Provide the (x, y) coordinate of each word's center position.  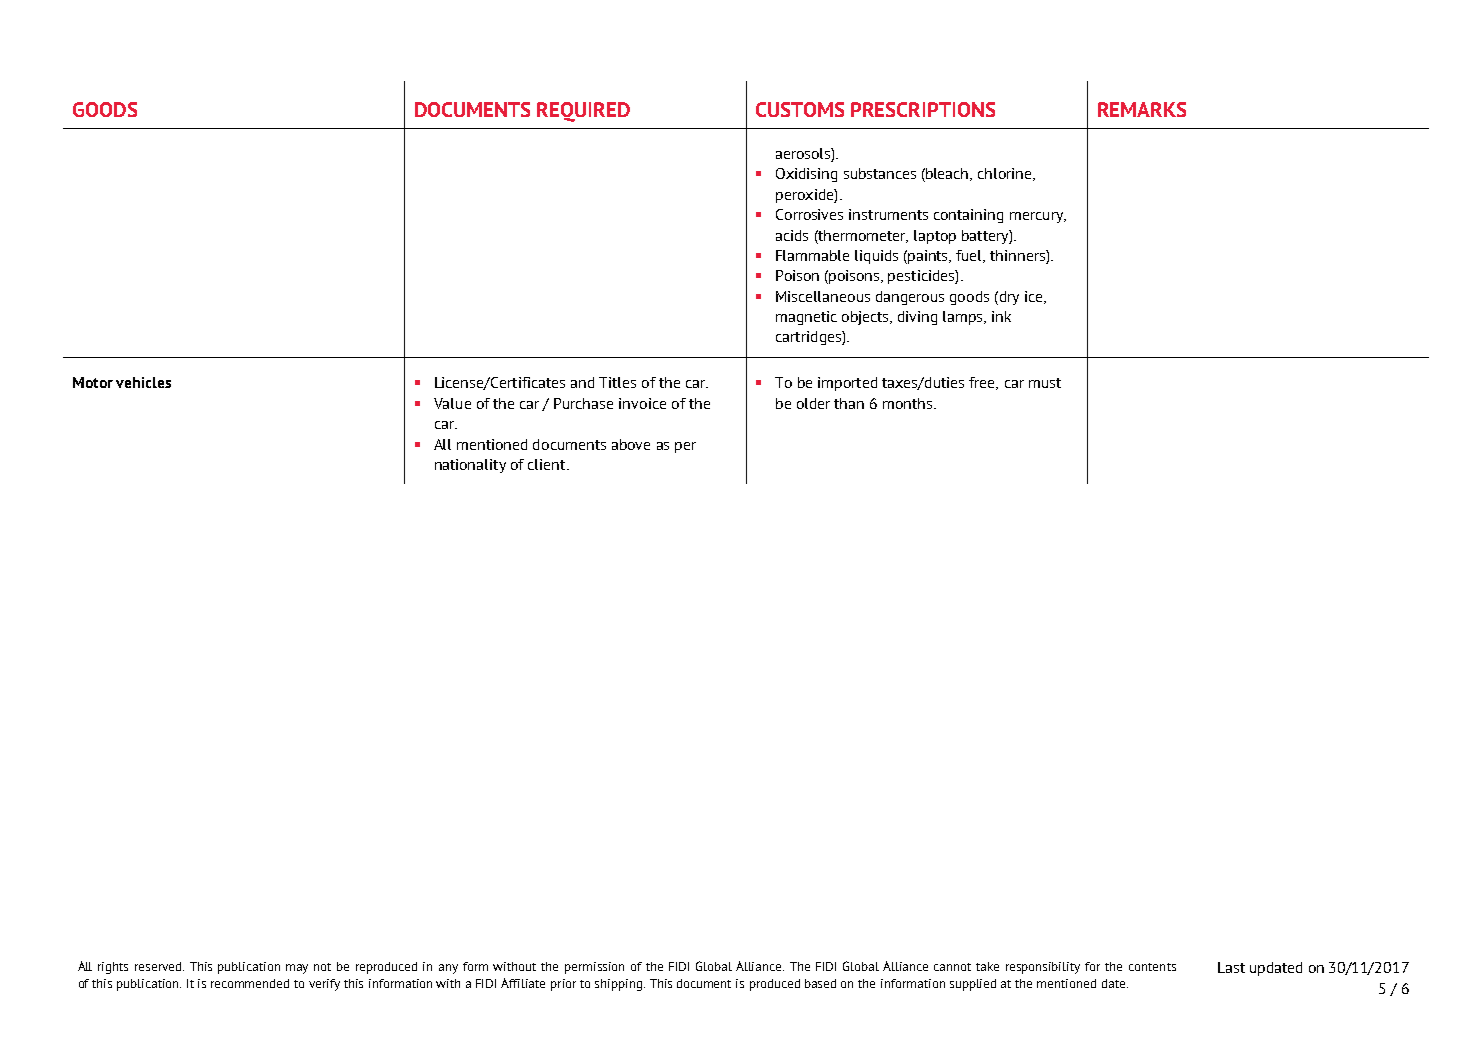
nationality (470, 466)
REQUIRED (583, 112)
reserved (159, 966)
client (548, 464)
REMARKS (1142, 109)
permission (594, 968)
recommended (250, 983)
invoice (642, 403)
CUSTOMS (800, 109)
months (907, 403)
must (1045, 383)
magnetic (806, 318)
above (631, 444)
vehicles (143, 382)
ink (1001, 316)
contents (1152, 967)
